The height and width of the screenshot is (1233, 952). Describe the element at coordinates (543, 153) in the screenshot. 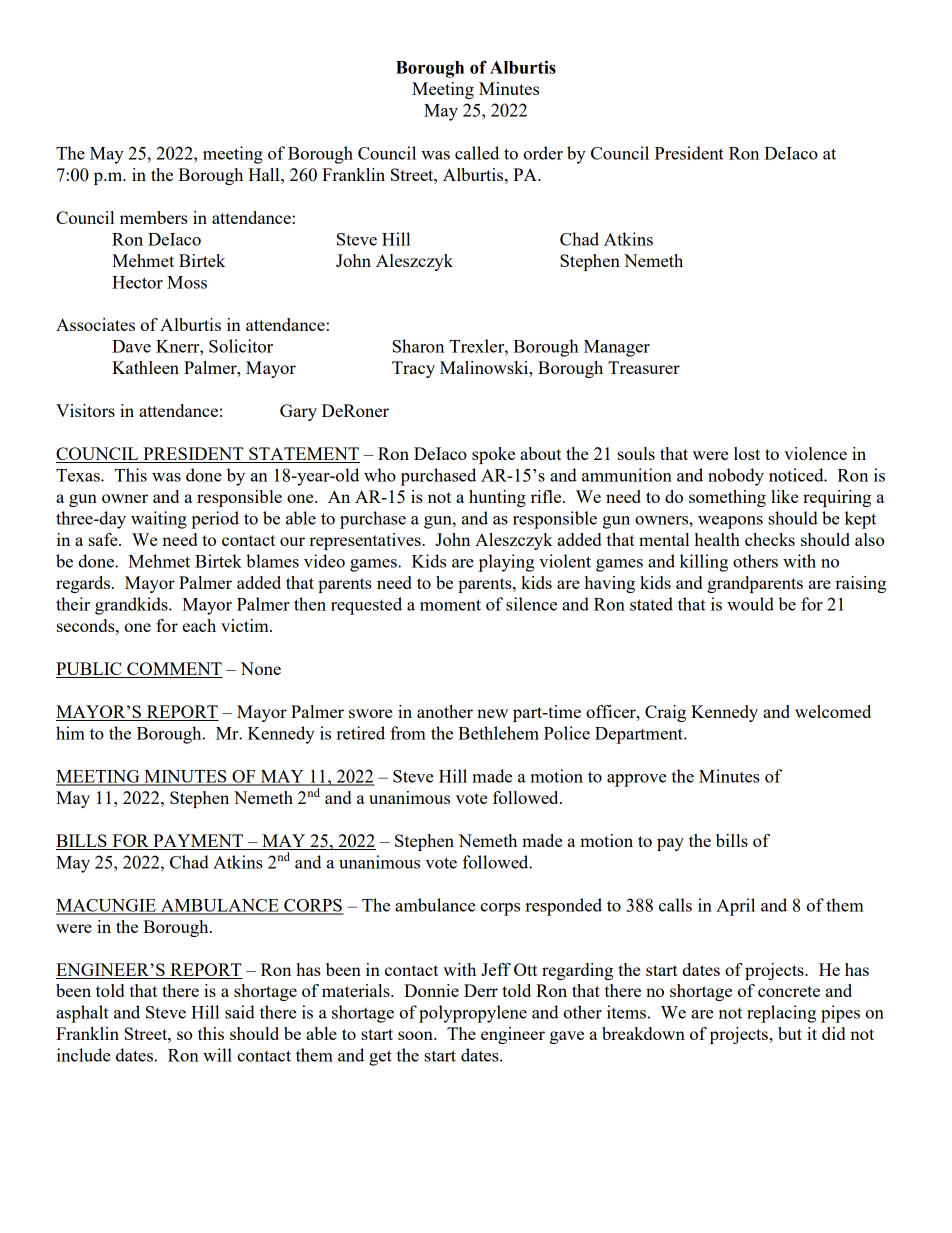

I see `order` at that location.
